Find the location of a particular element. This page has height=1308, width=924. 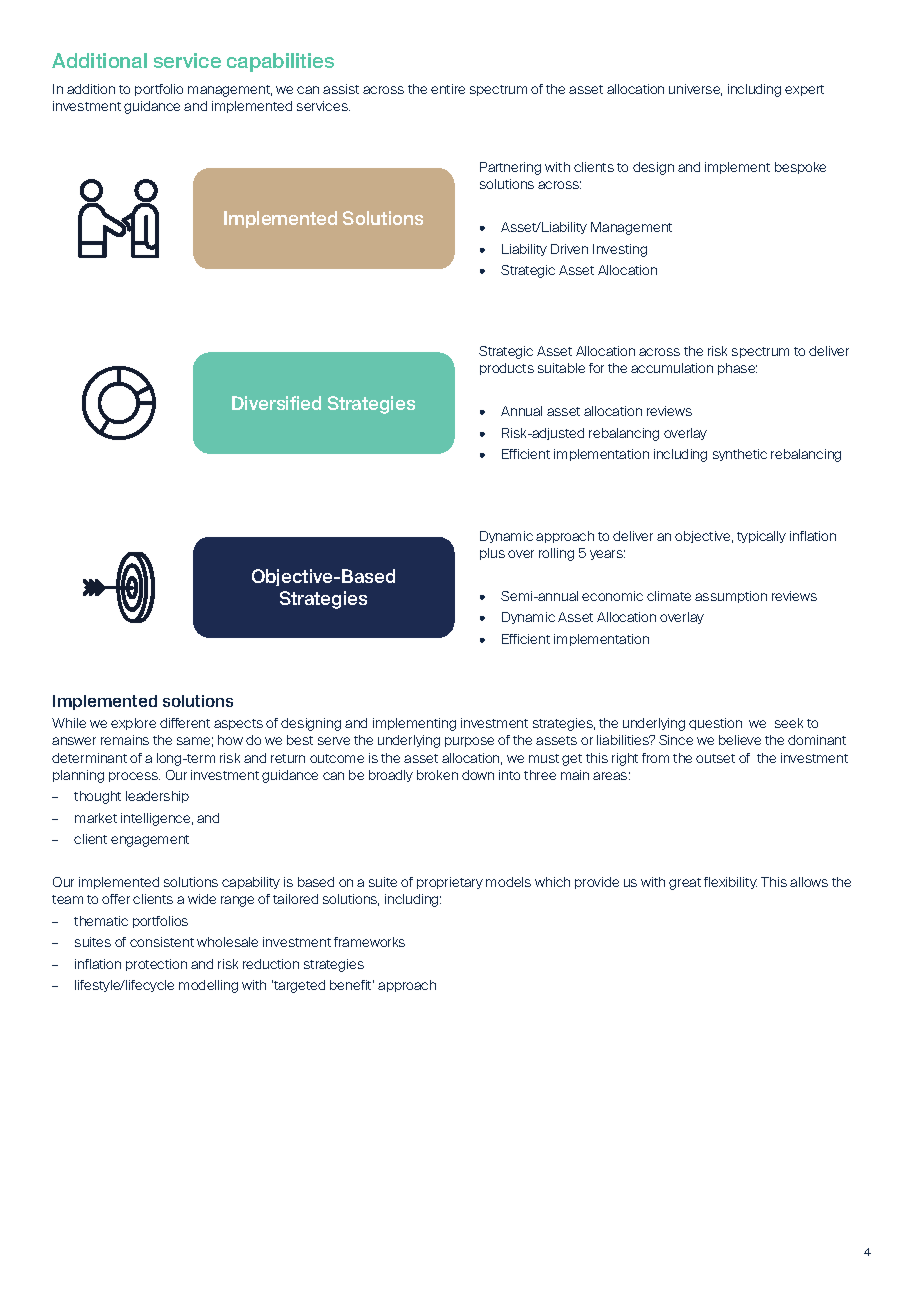

universe is located at coordinates (695, 90).
